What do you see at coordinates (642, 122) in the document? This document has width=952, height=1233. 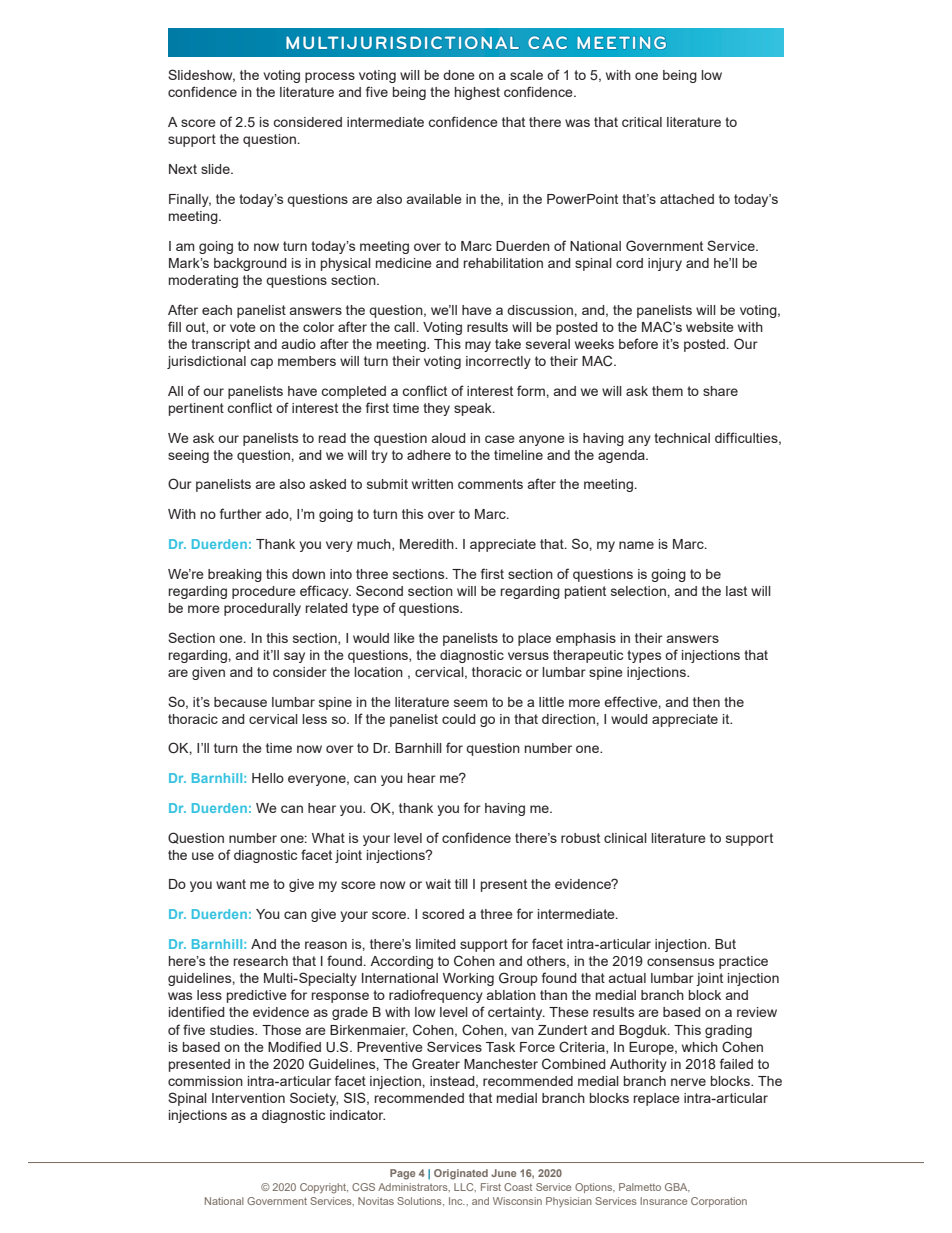 I see `critical` at bounding box center [642, 122].
